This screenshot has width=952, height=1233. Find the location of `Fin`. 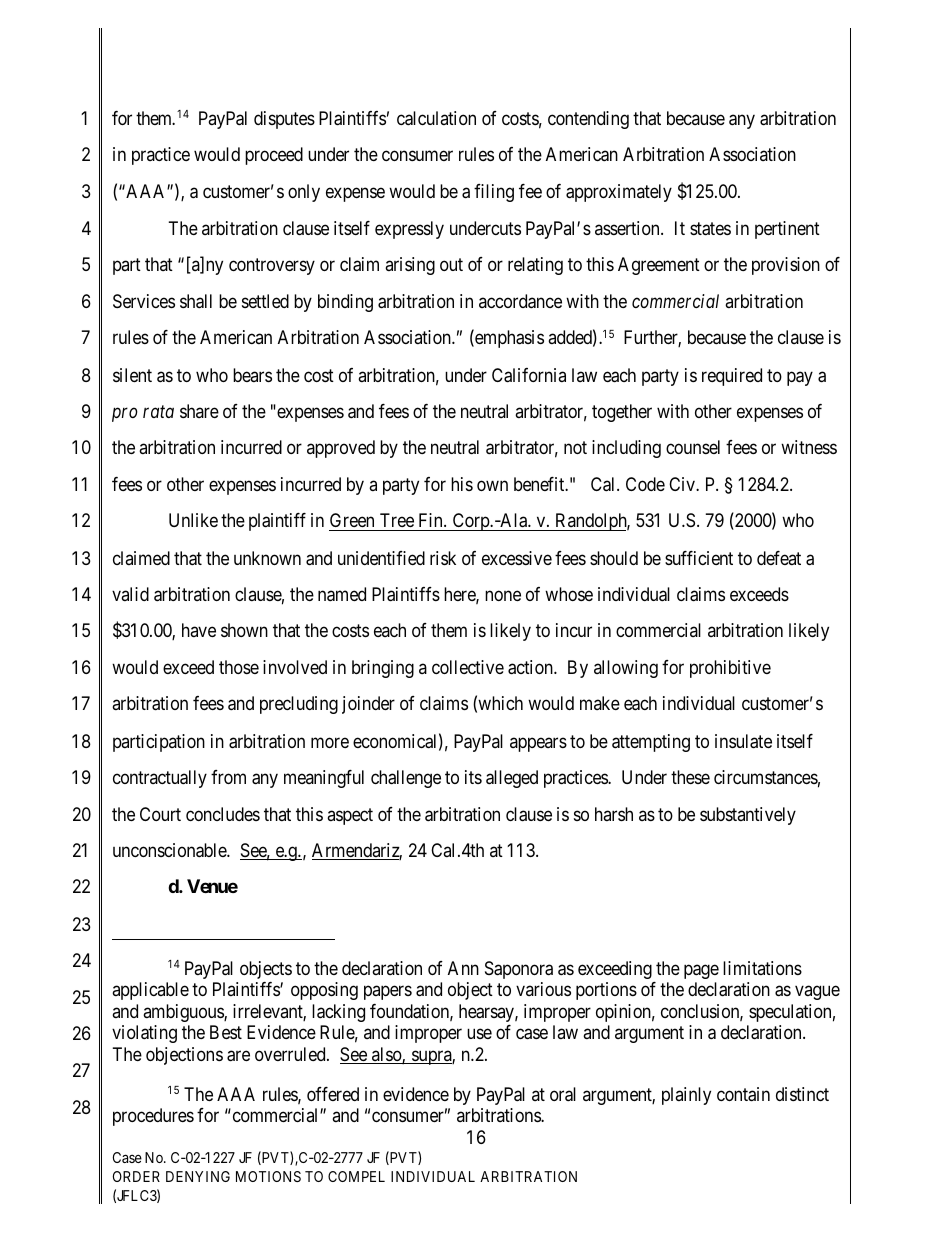

Fin is located at coordinates (432, 520).
